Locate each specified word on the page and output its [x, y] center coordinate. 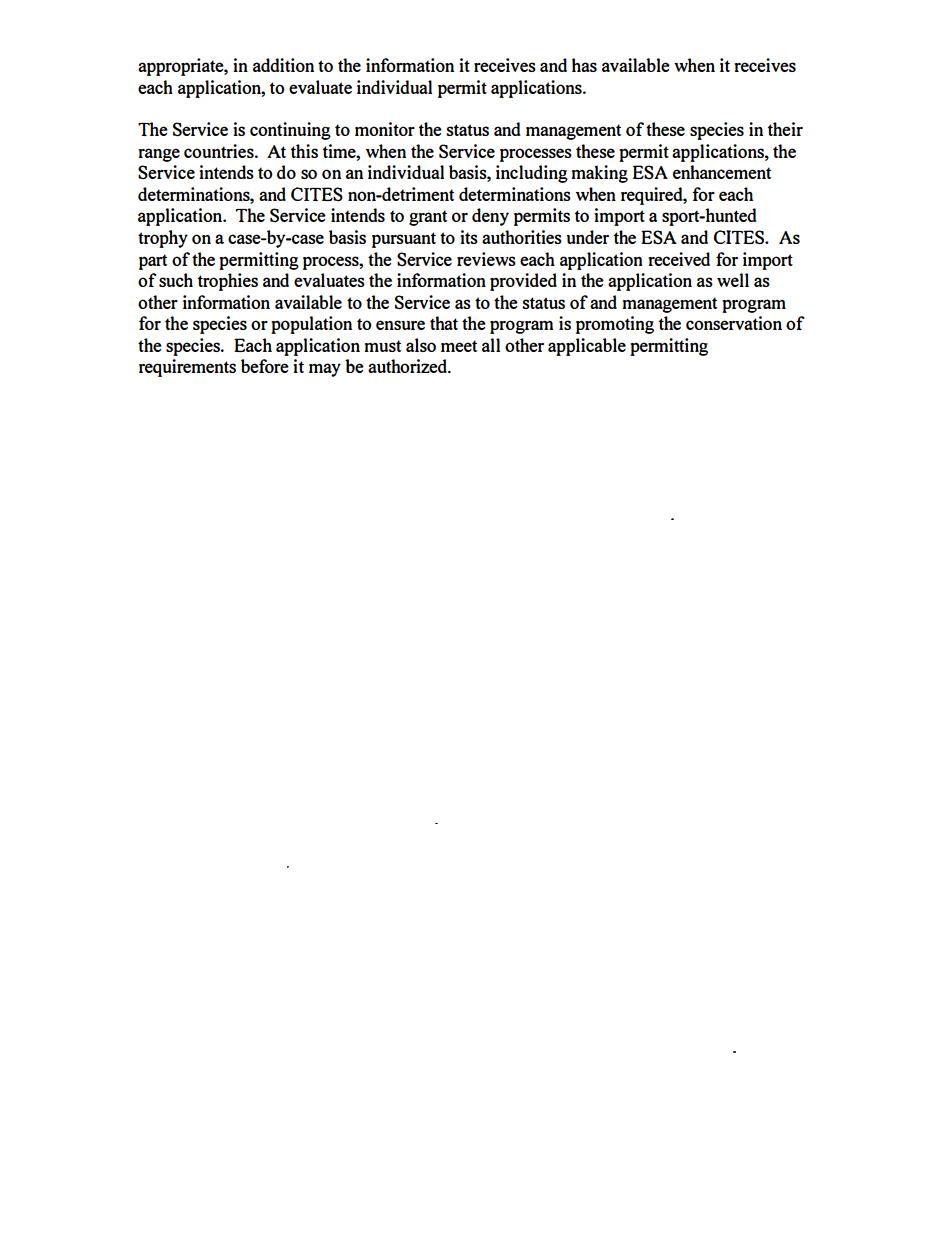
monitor [385, 129]
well [733, 280]
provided [523, 282]
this [304, 151]
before [265, 366]
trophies [228, 282]
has [584, 65]
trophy [163, 239]
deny [490, 217]
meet [459, 346]
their [785, 129]
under [587, 237]
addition [283, 65]
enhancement [722, 172]
